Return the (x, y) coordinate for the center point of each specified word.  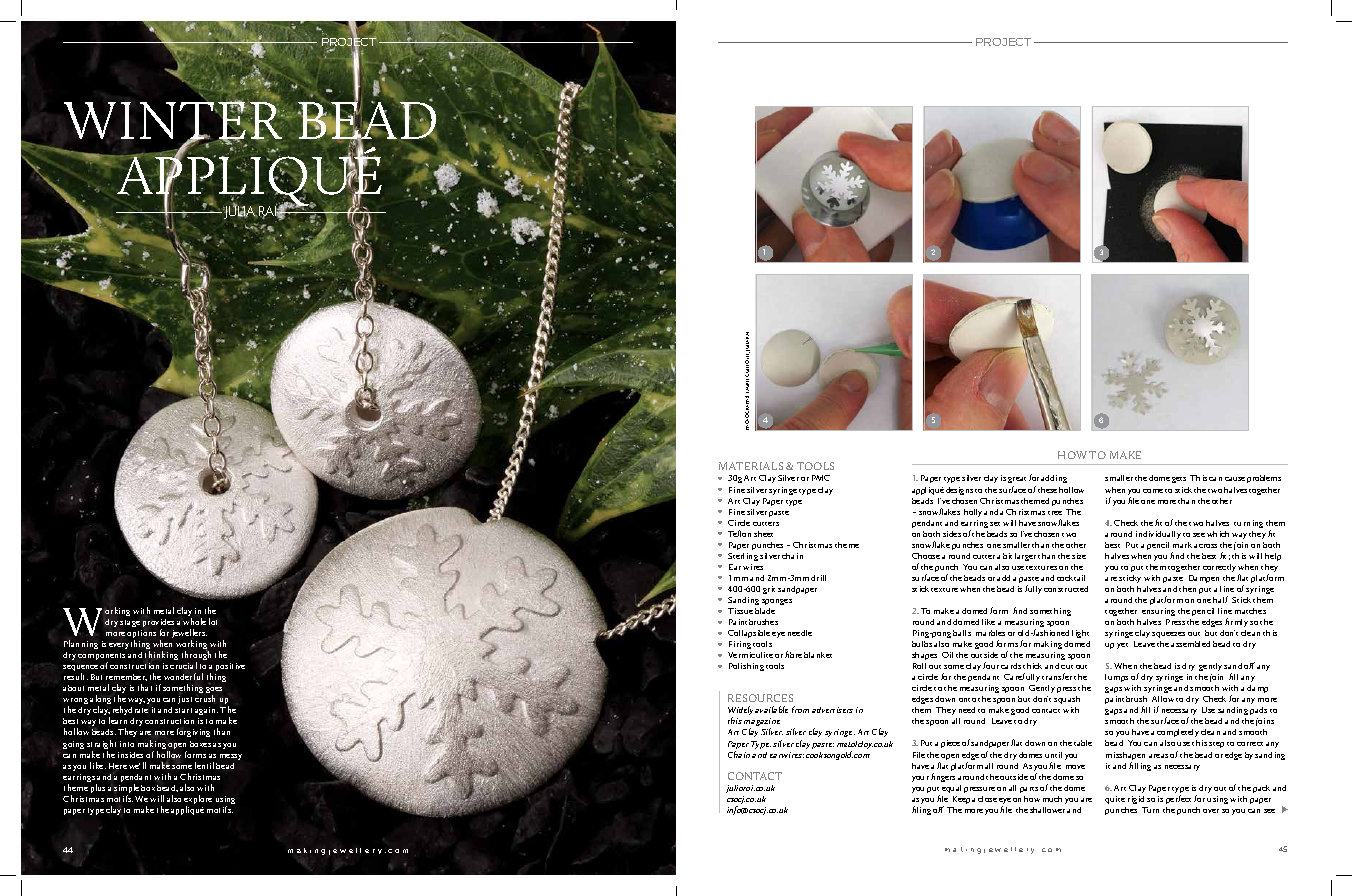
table (1083, 743)
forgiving (193, 732)
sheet (763, 534)
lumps (1116, 678)
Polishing (746, 667)
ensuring (1158, 612)
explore (198, 801)
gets (1179, 480)
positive (230, 667)
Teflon (739, 533)
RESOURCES (760, 698)
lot (213, 621)
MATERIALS (751, 466)
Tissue (740, 611)
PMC (821, 478)
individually (1158, 535)
